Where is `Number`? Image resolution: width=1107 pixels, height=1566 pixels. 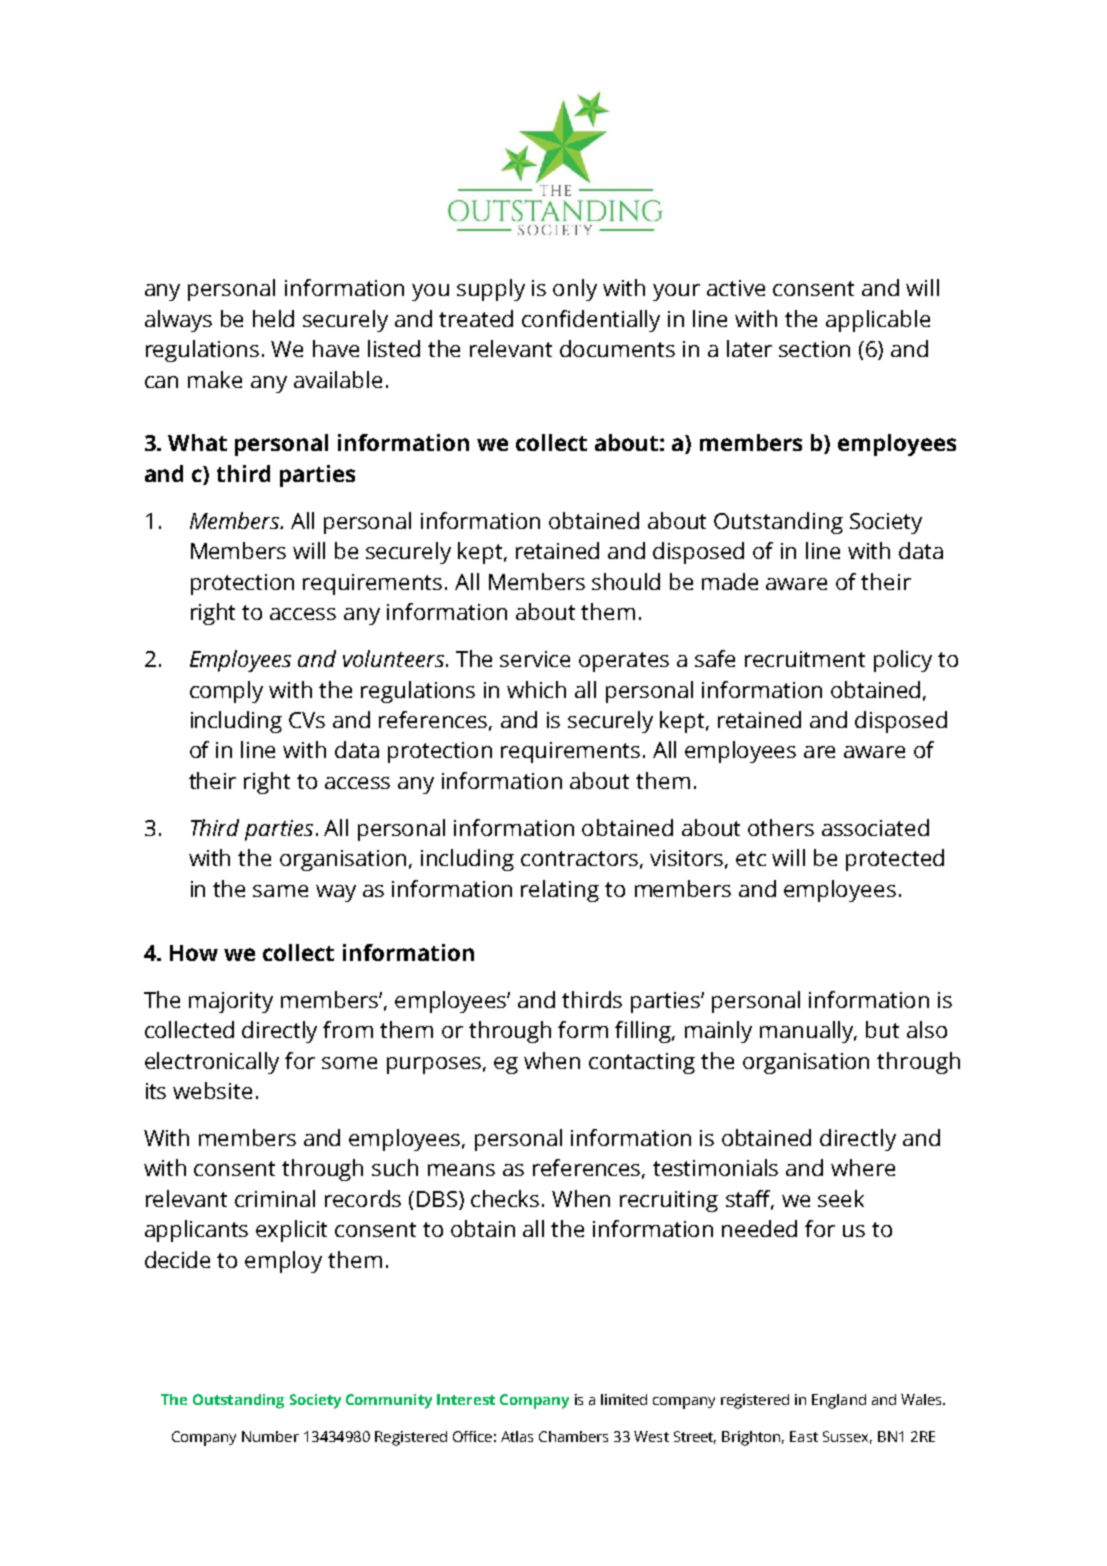 Number is located at coordinates (270, 1436).
